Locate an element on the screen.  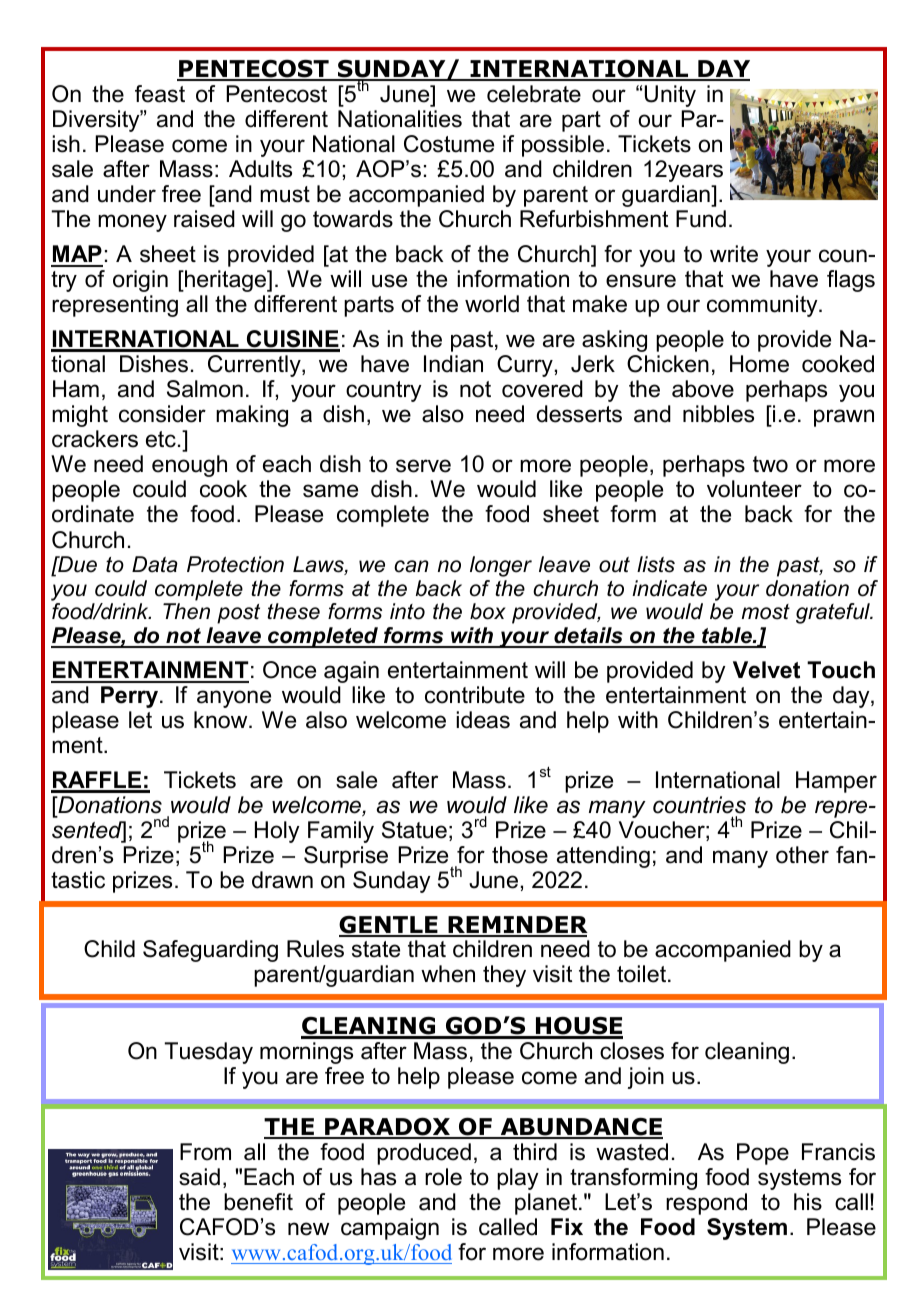
contribute is located at coordinates (475, 695).
